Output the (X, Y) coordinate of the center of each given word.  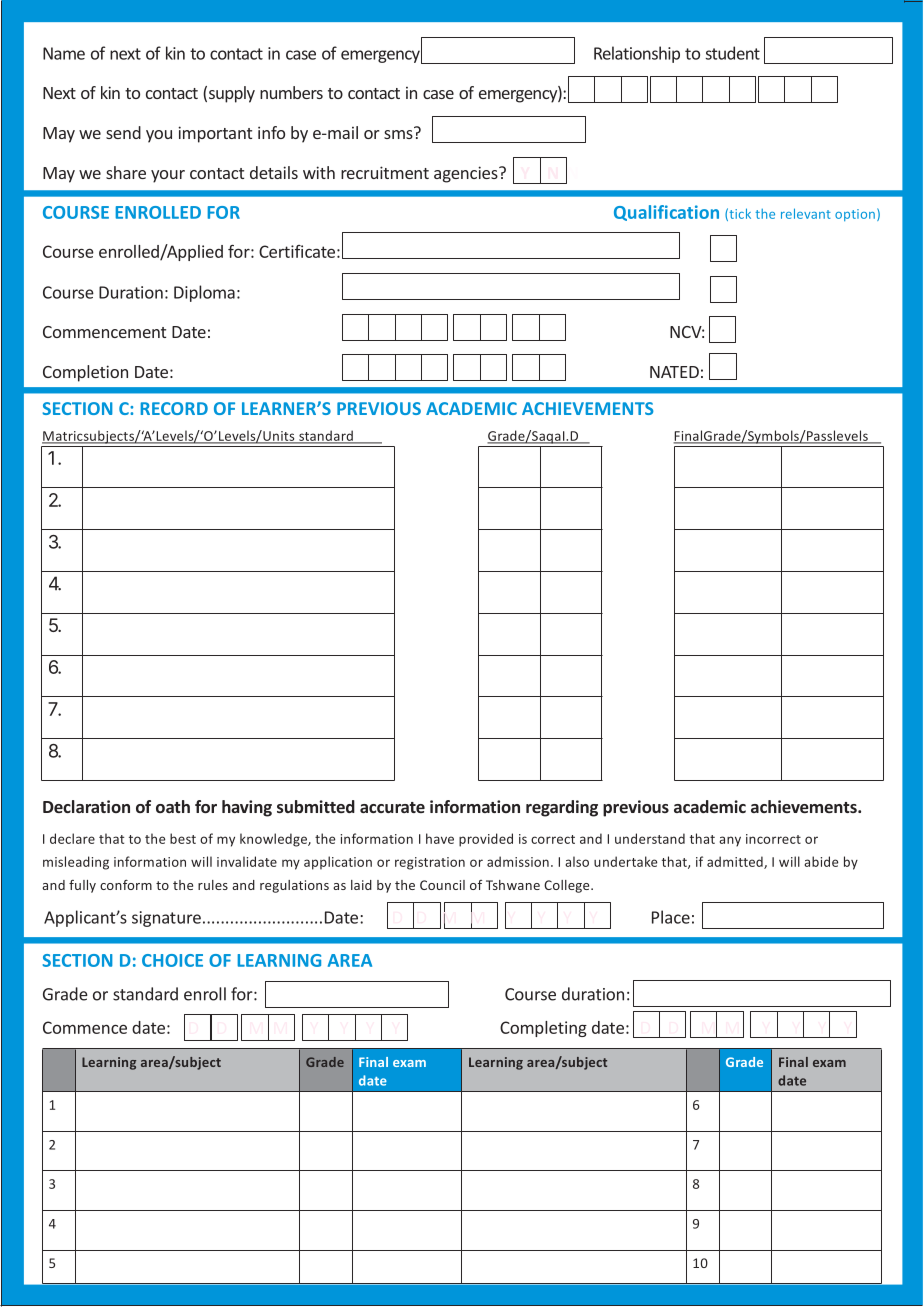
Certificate (297, 251)
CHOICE (172, 960)
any (730, 841)
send (123, 132)
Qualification (666, 213)
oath (173, 806)
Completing (543, 1029)
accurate (392, 807)
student (733, 53)
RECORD (174, 408)
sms (398, 134)
